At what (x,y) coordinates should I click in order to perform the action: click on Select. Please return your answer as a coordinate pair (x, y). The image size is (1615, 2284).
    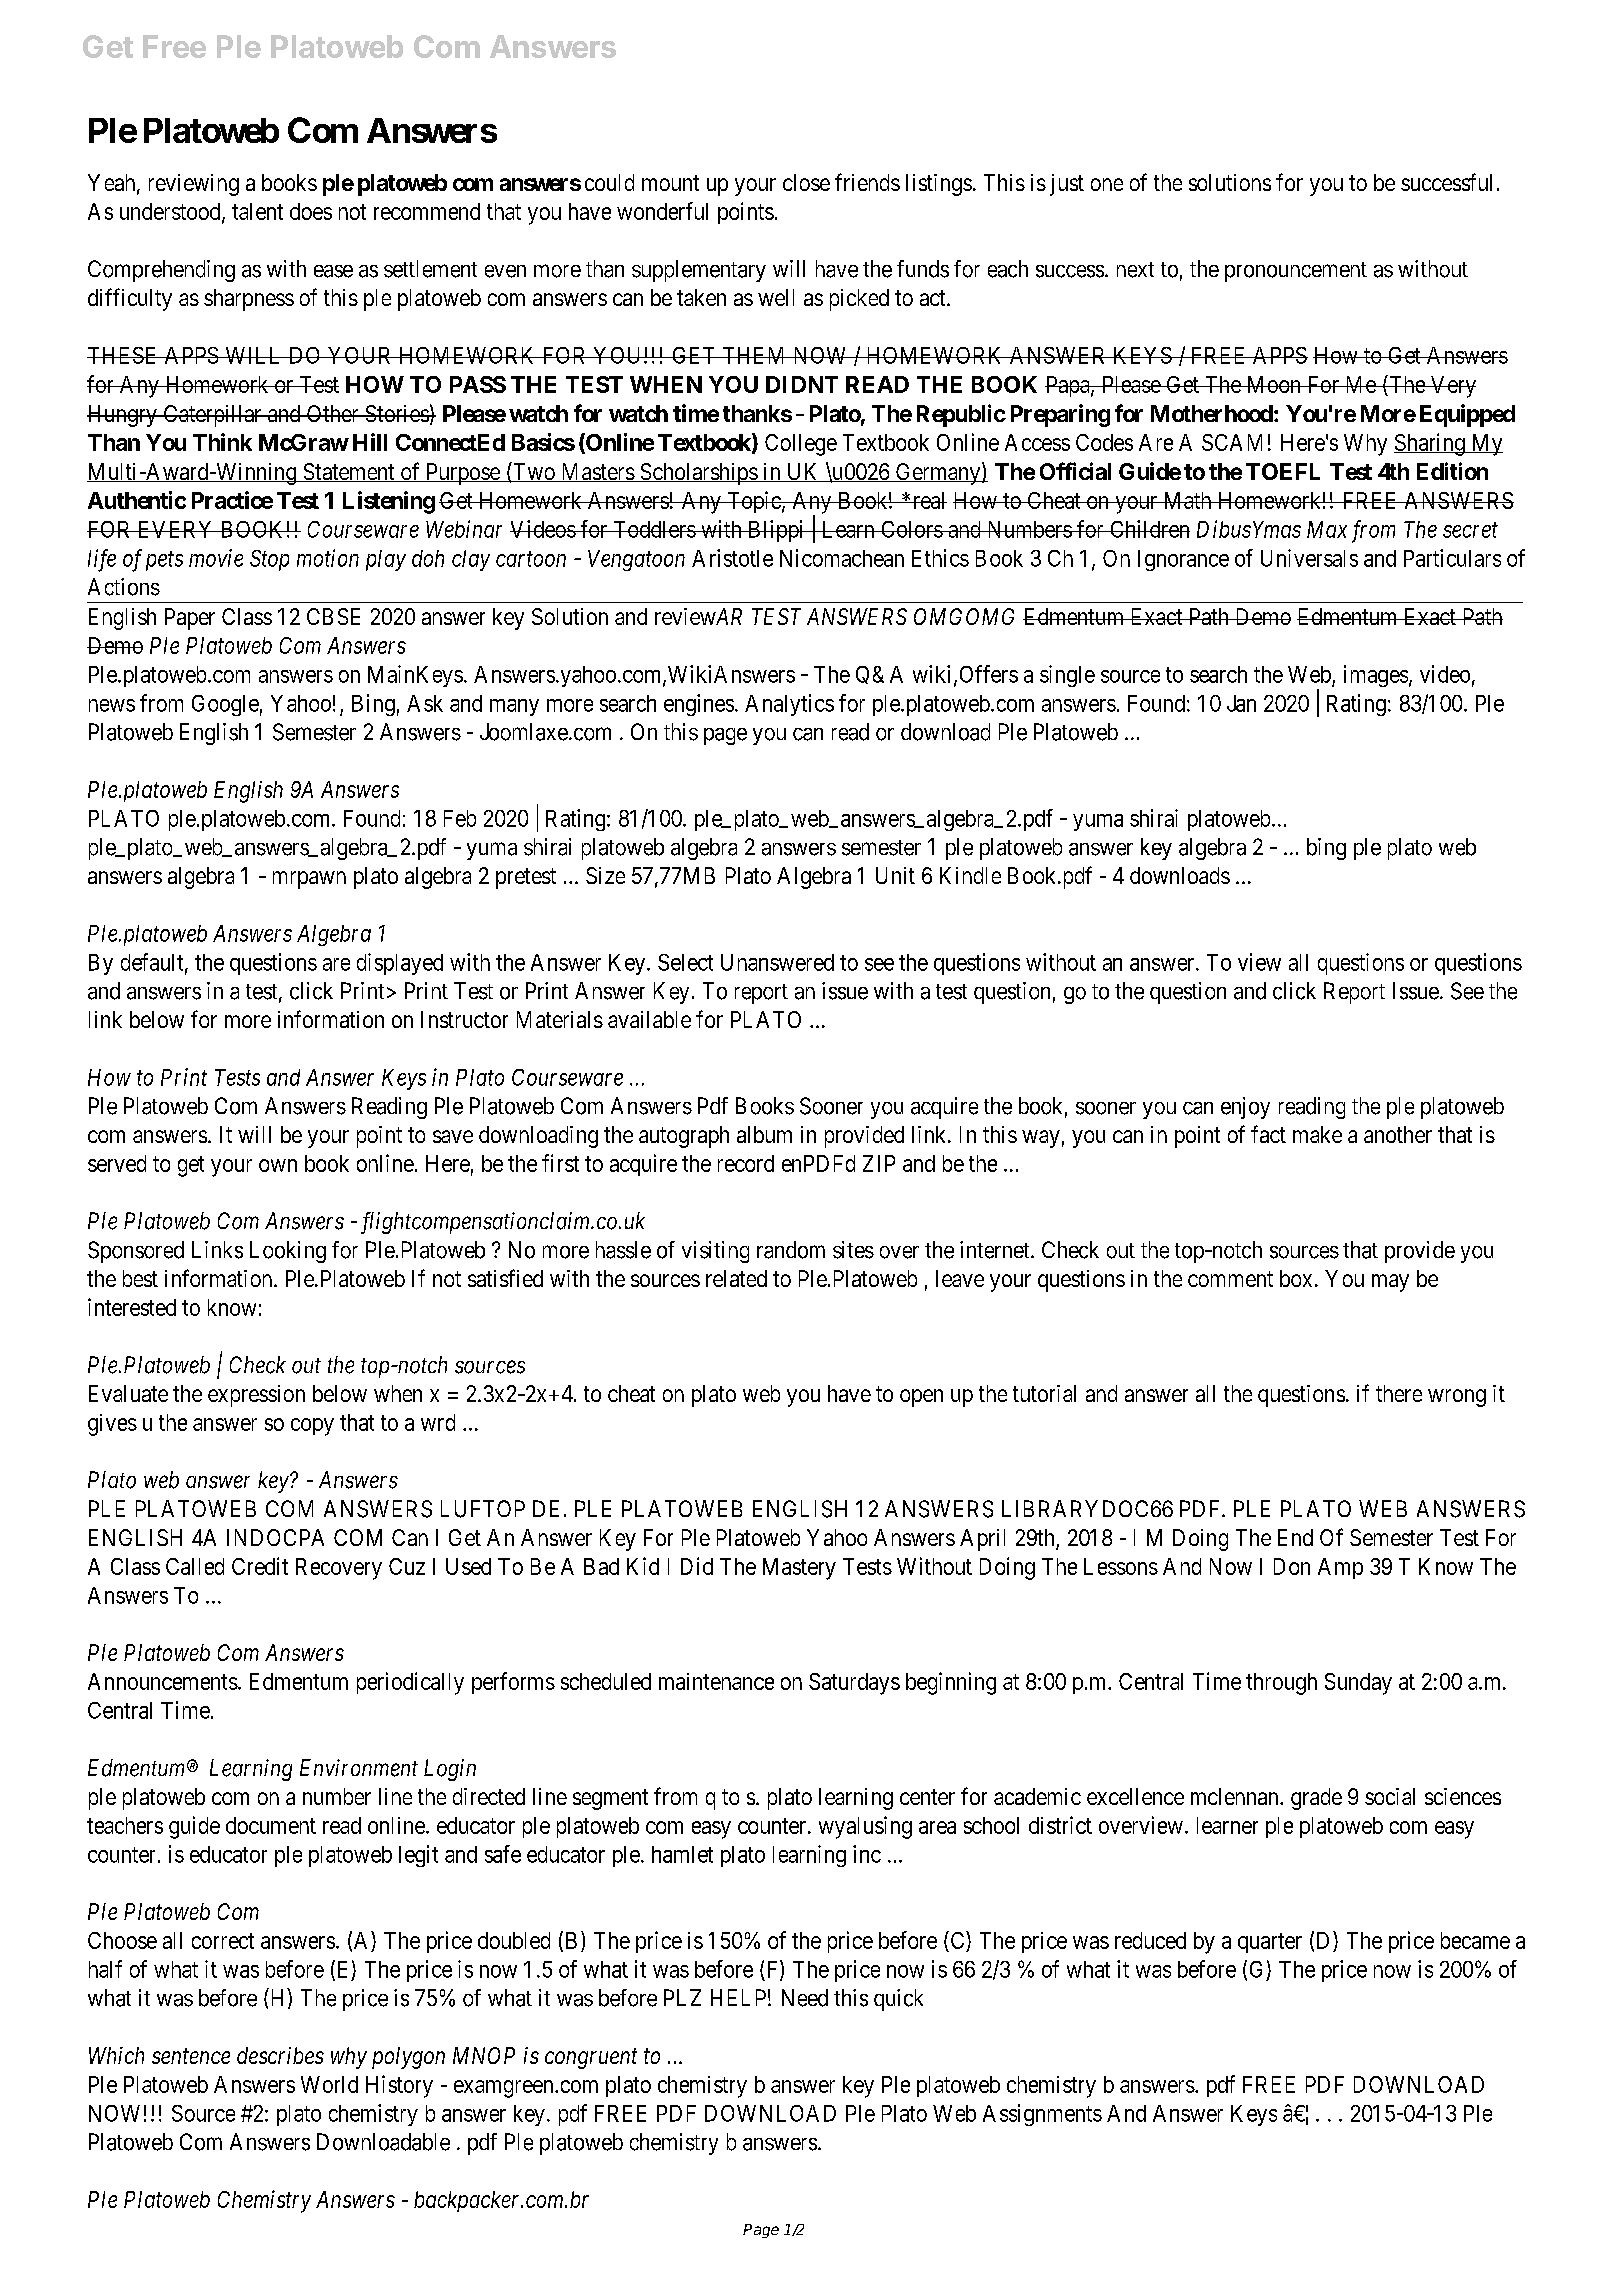
    Looking at the image, I should click on (685, 962).
